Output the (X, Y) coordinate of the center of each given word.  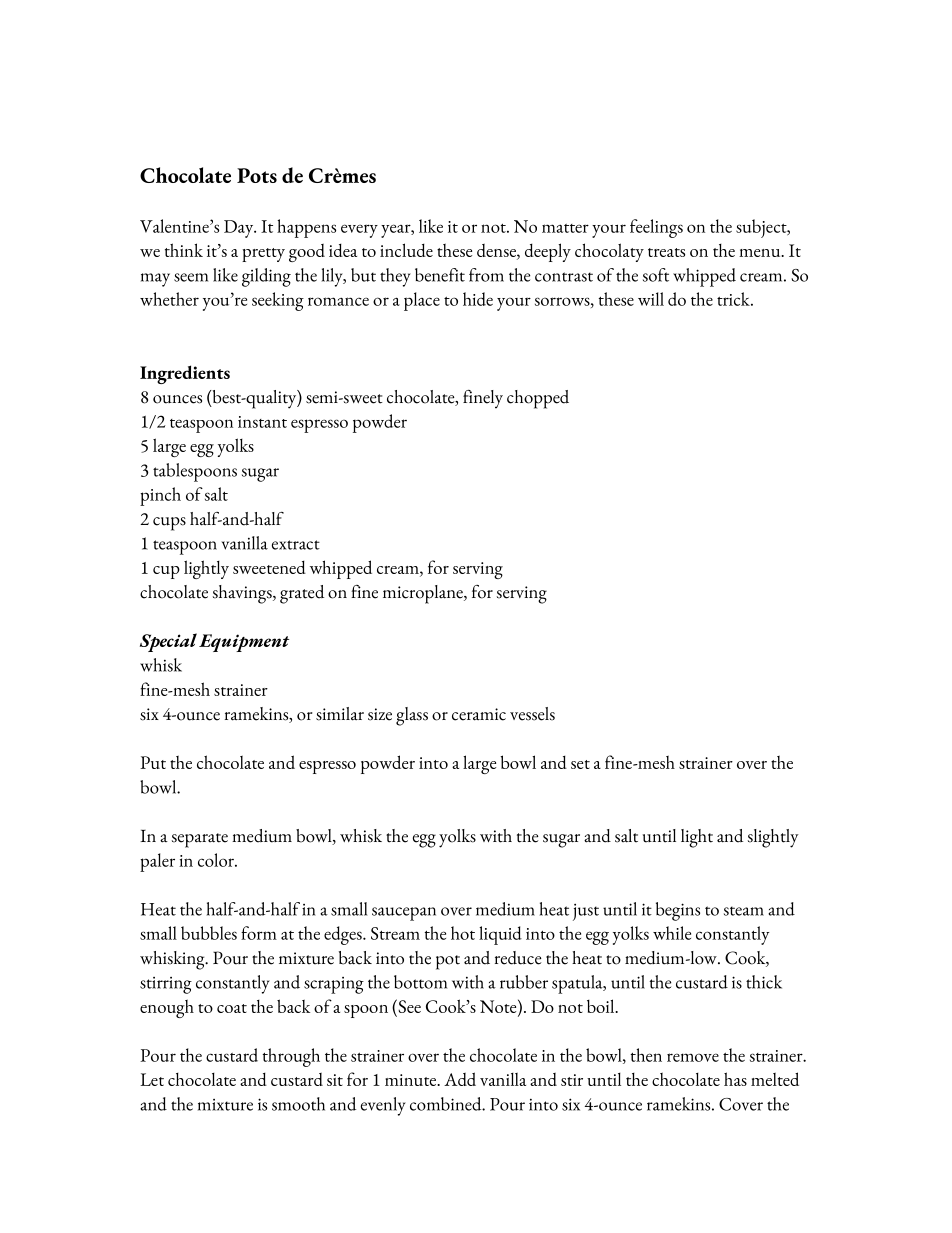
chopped (538, 399)
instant (262, 422)
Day (240, 229)
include (406, 250)
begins (678, 911)
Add (460, 1079)
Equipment (244, 643)
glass (412, 716)
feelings (656, 228)
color (217, 860)
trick (734, 299)
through (291, 1057)
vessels (532, 714)
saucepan (404, 914)
